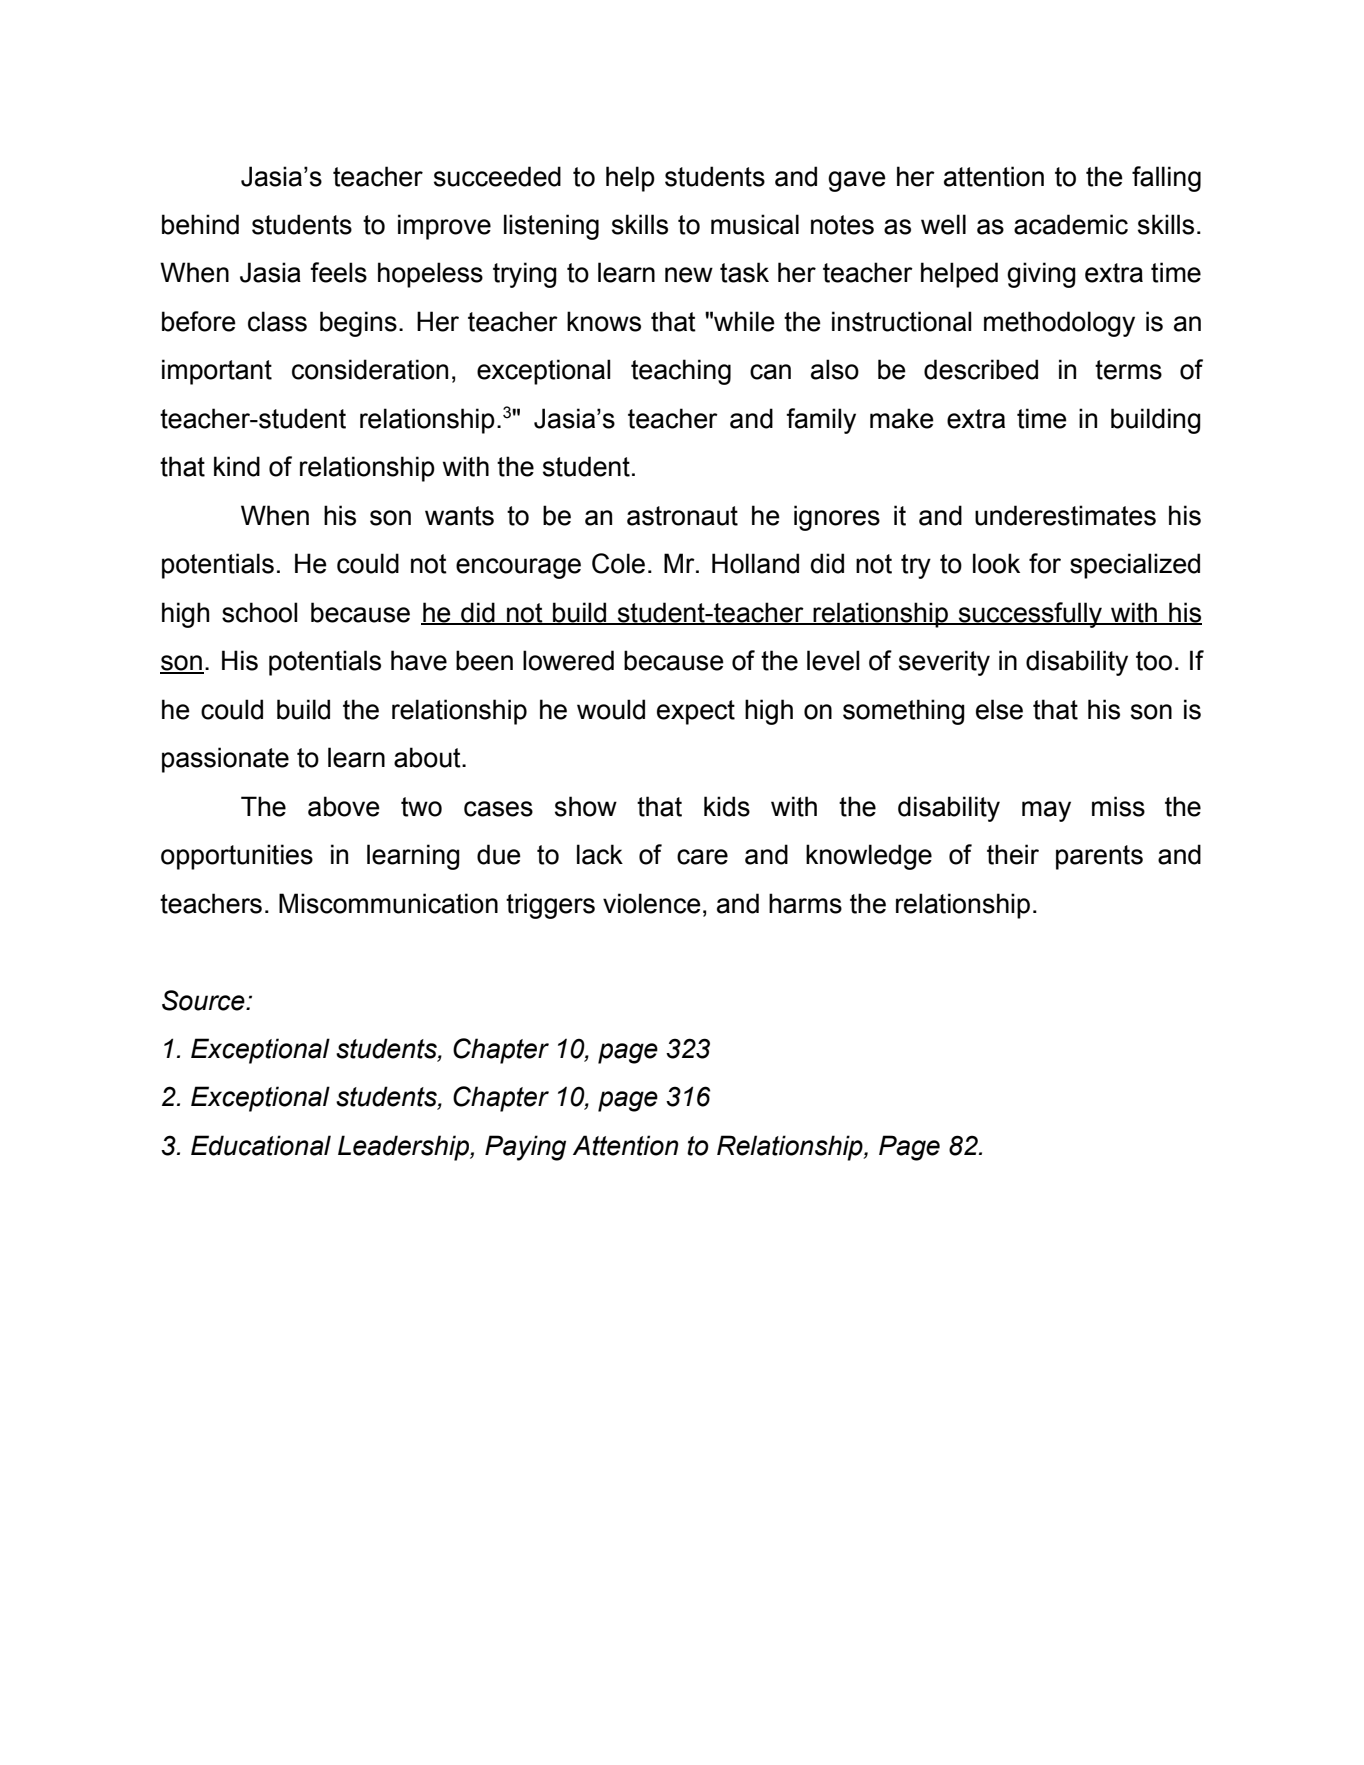 This page has width=1364, height=1765. Describe the element at coordinates (525, 1148) in the page. I see `Paying` at that location.
